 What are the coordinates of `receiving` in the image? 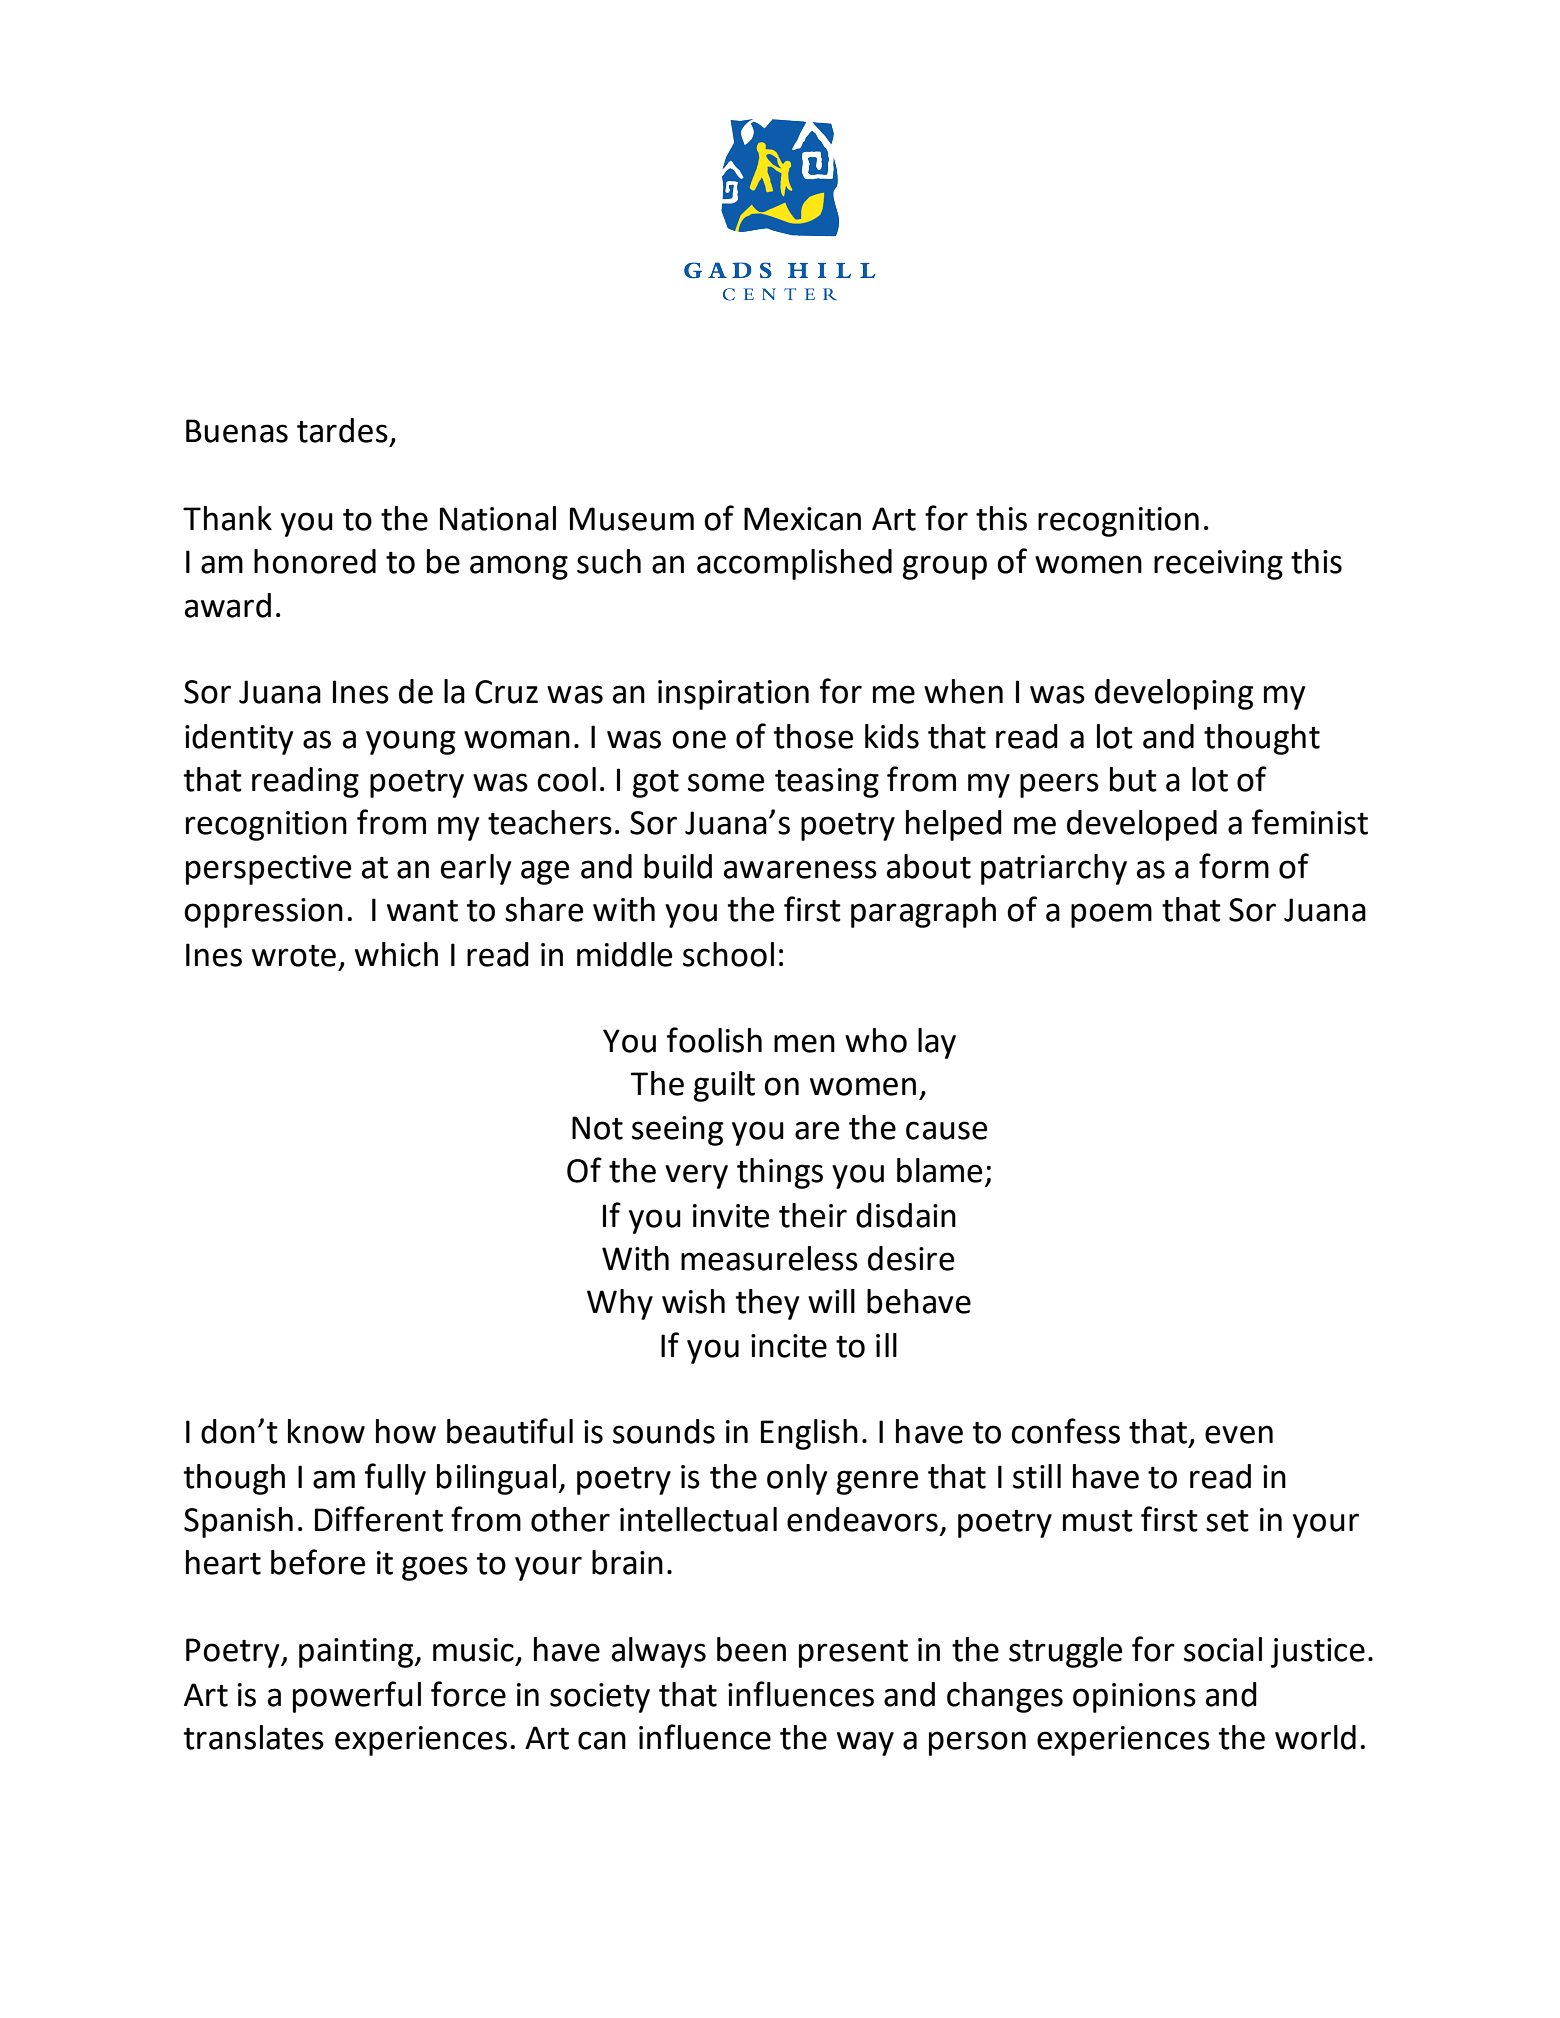 It's located at (1218, 565).
